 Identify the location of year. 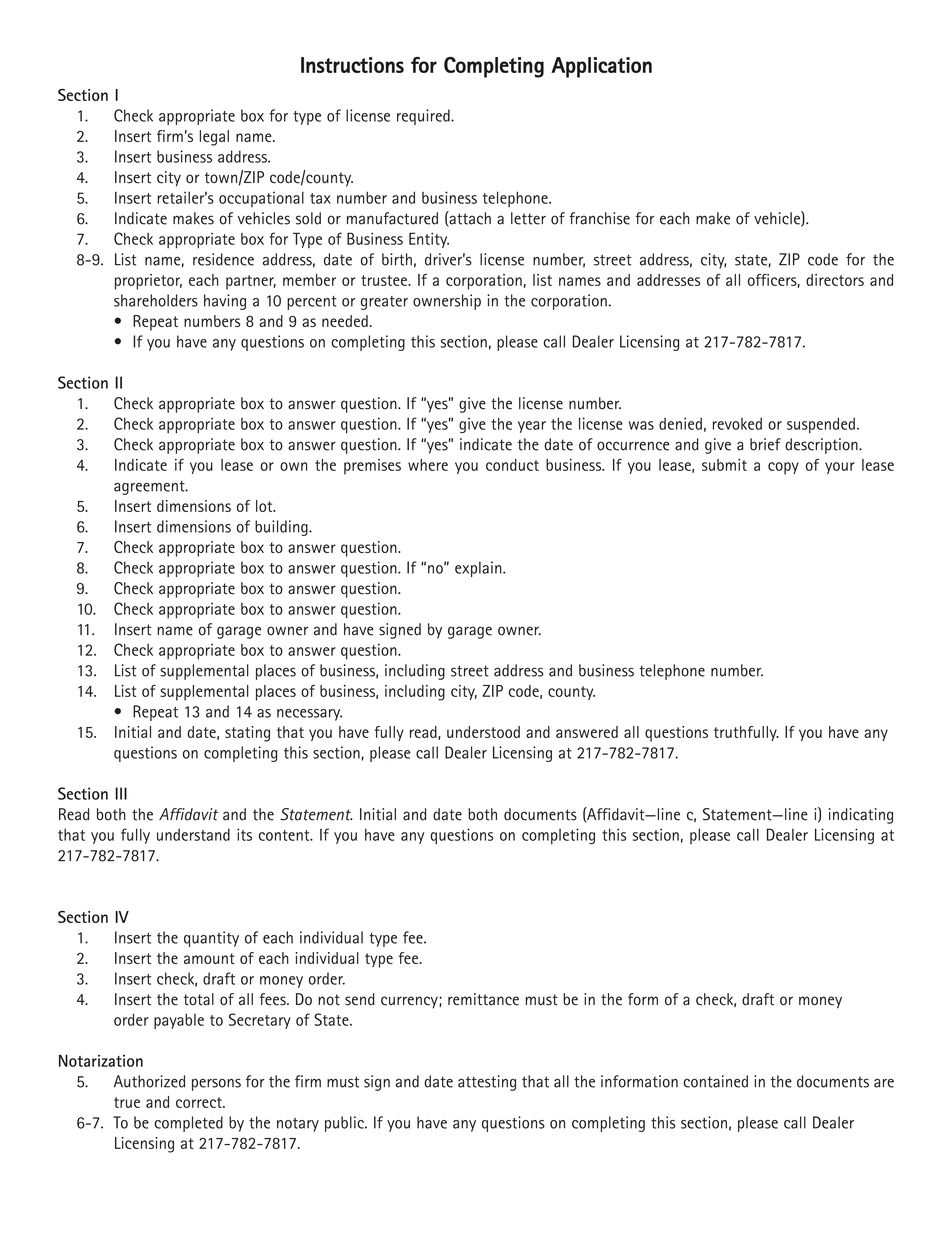
(532, 427).
